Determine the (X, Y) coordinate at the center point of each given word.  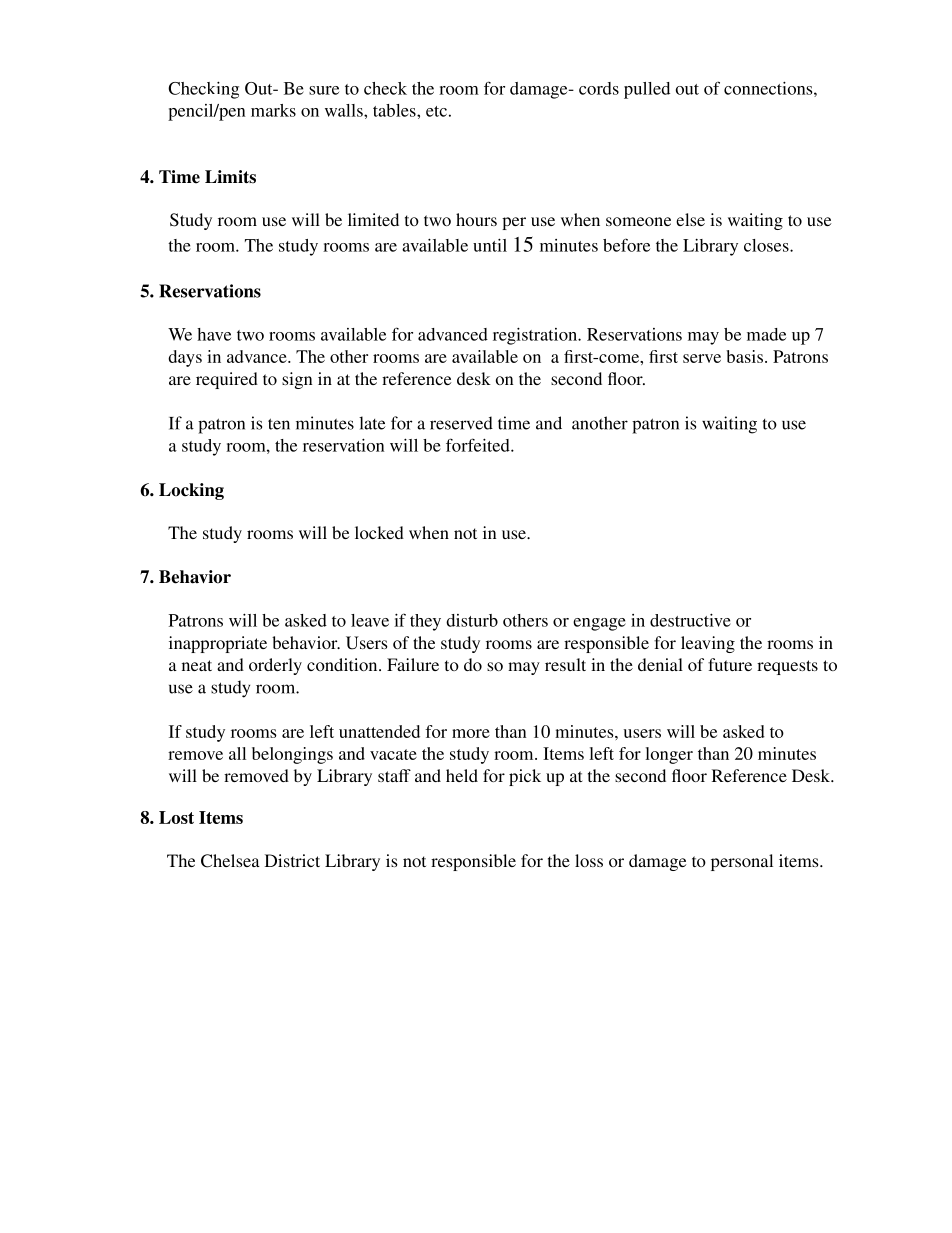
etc (436, 111)
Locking (191, 491)
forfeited (479, 445)
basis (744, 356)
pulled (647, 90)
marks (273, 110)
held (462, 775)
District (292, 860)
